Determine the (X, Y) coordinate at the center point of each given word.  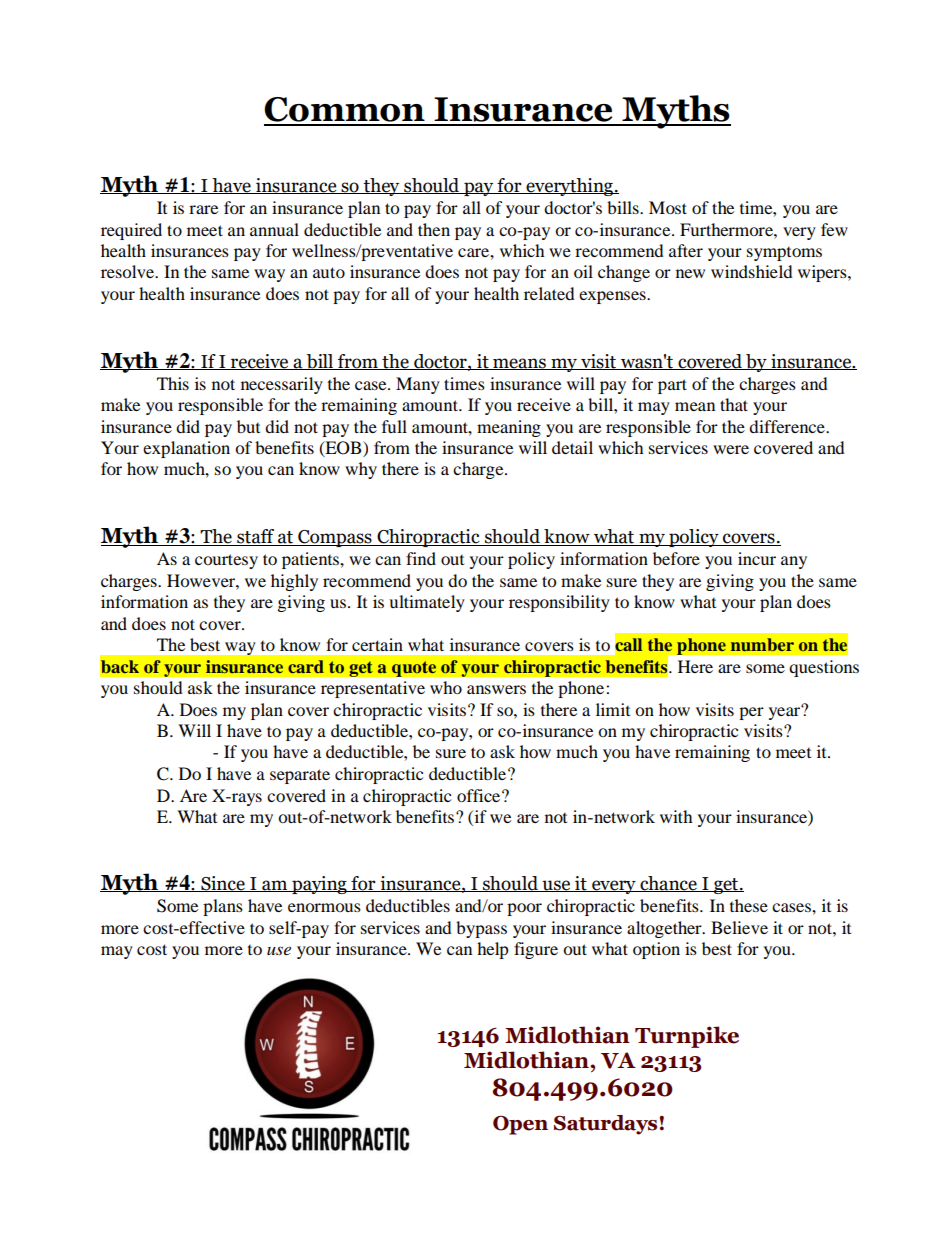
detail (572, 447)
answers (496, 689)
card (306, 666)
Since (223, 884)
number (762, 644)
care (474, 252)
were (731, 449)
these (749, 905)
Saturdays (607, 1125)
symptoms (784, 254)
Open (520, 1125)
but (248, 426)
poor (524, 909)
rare (203, 209)
